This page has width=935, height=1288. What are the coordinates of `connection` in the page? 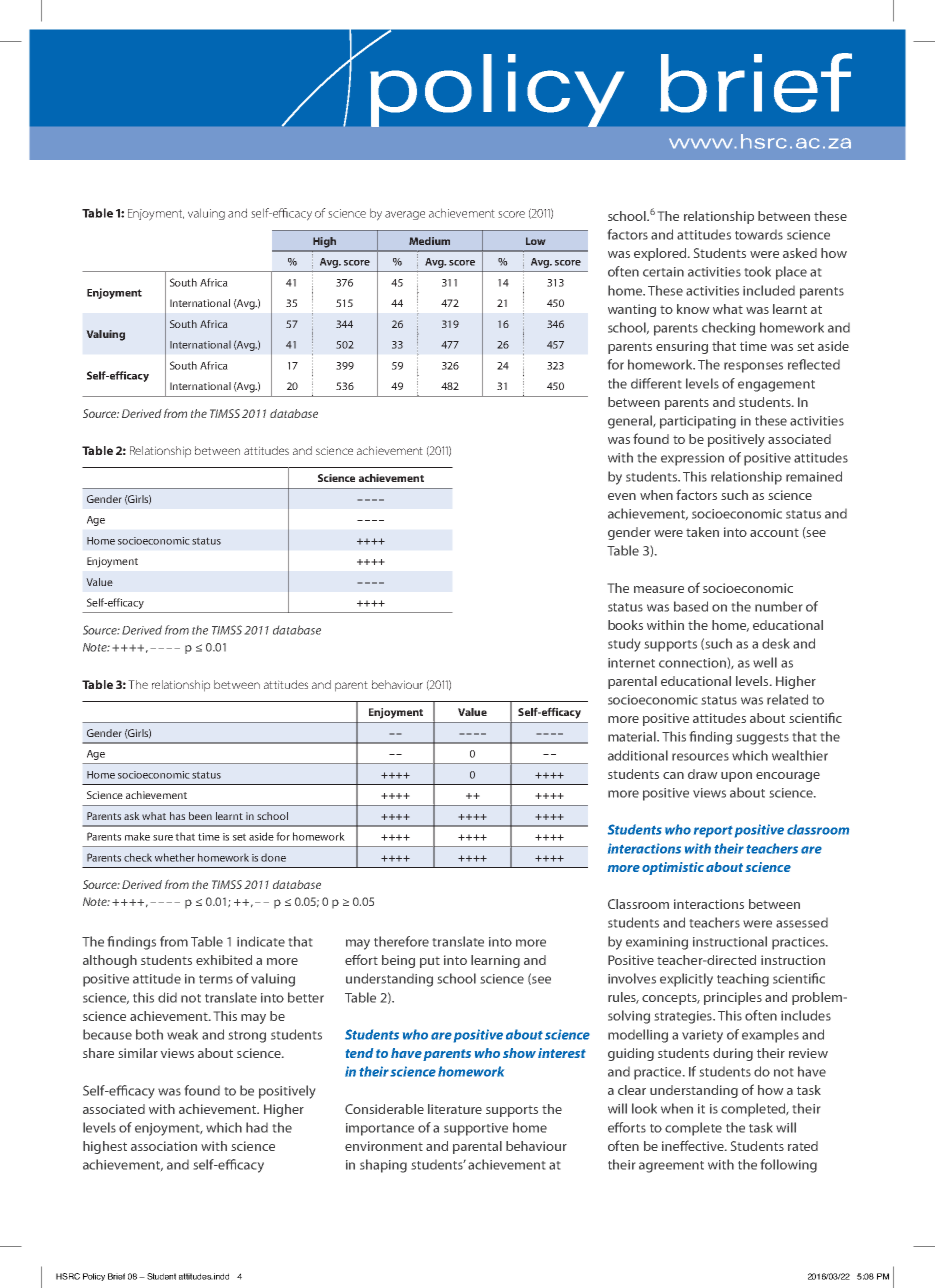 It's located at (692, 663).
